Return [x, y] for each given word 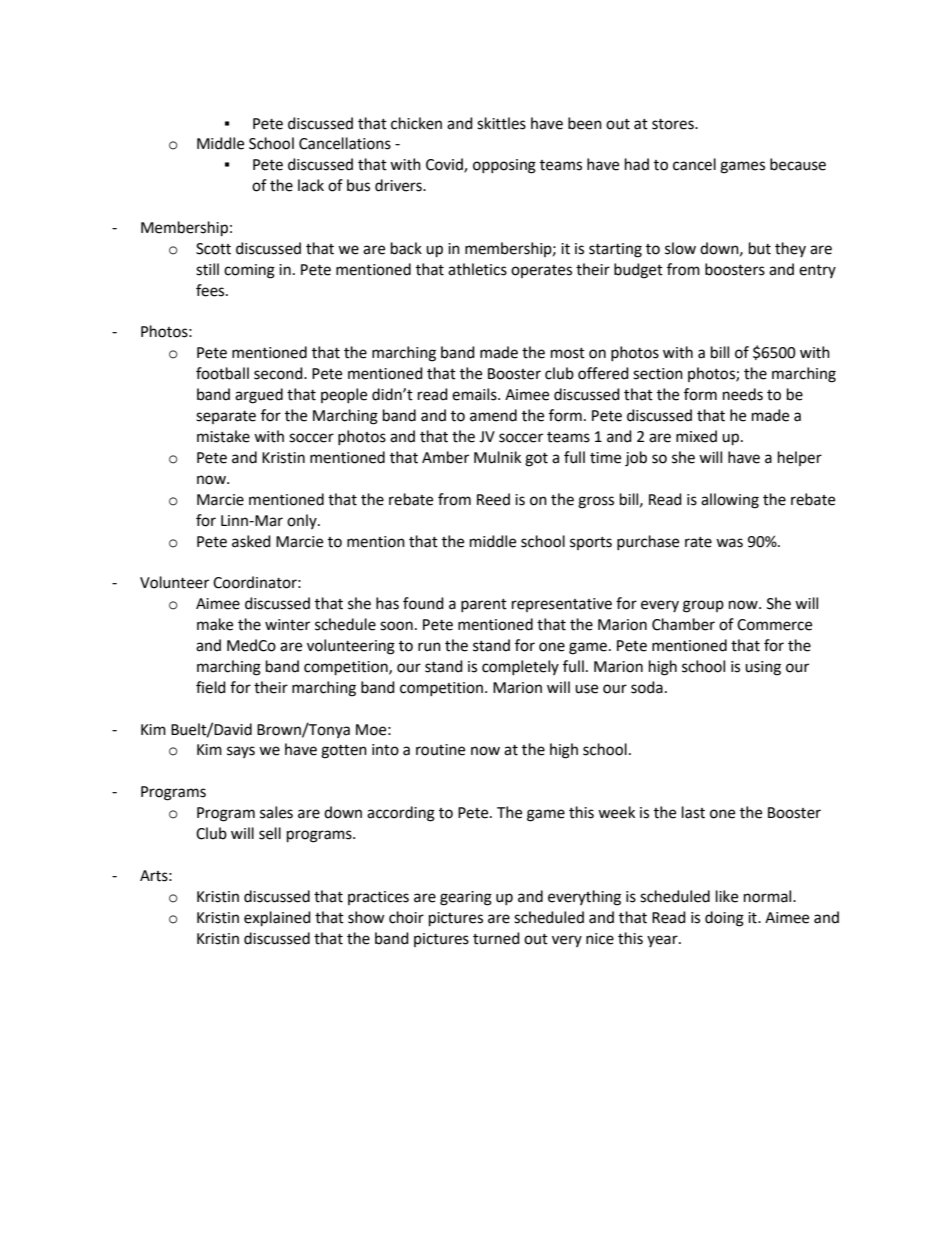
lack [311, 185]
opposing [504, 166]
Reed [493, 499]
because [798, 164]
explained [277, 919]
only [303, 521]
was [729, 543]
